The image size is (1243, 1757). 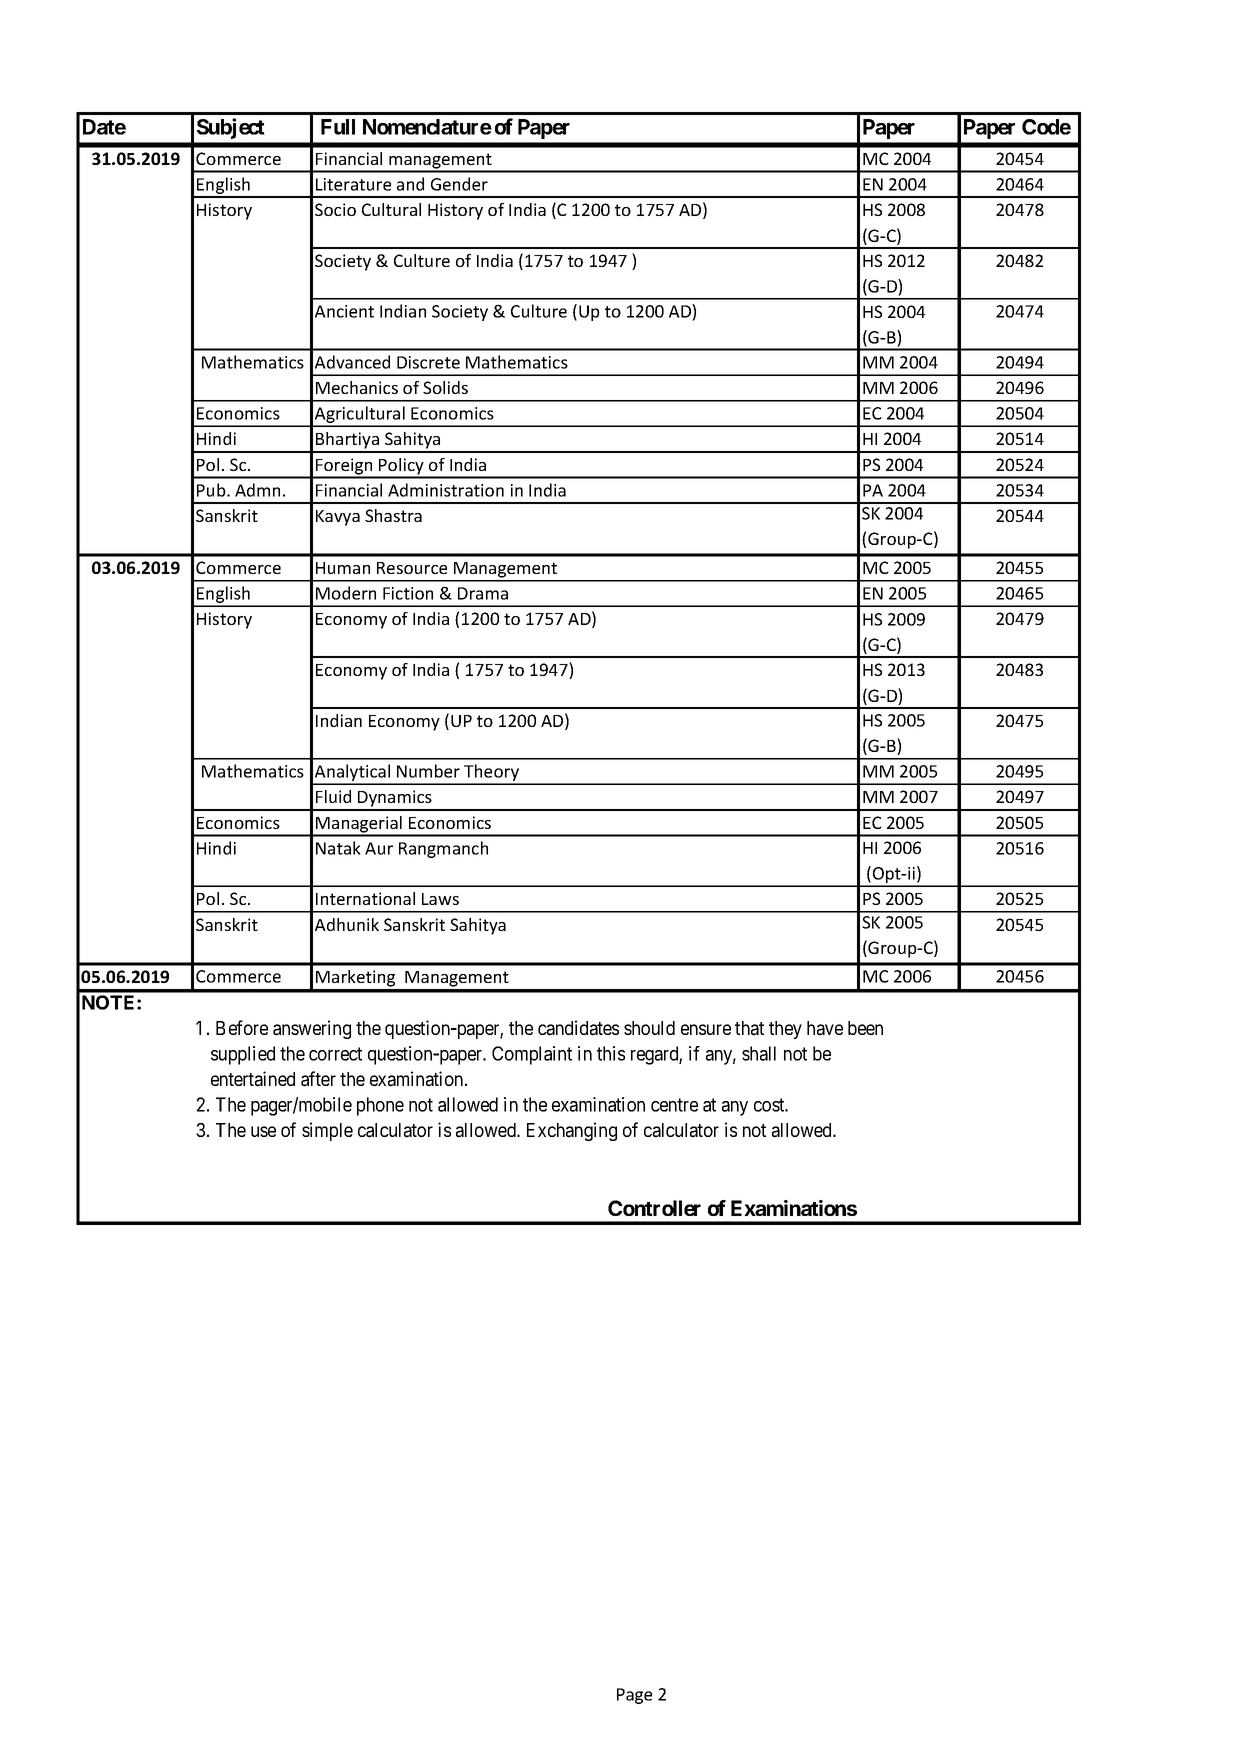 What do you see at coordinates (491, 774) in the screenshot?
I see `Theory` at bounding box center [491, 774].
